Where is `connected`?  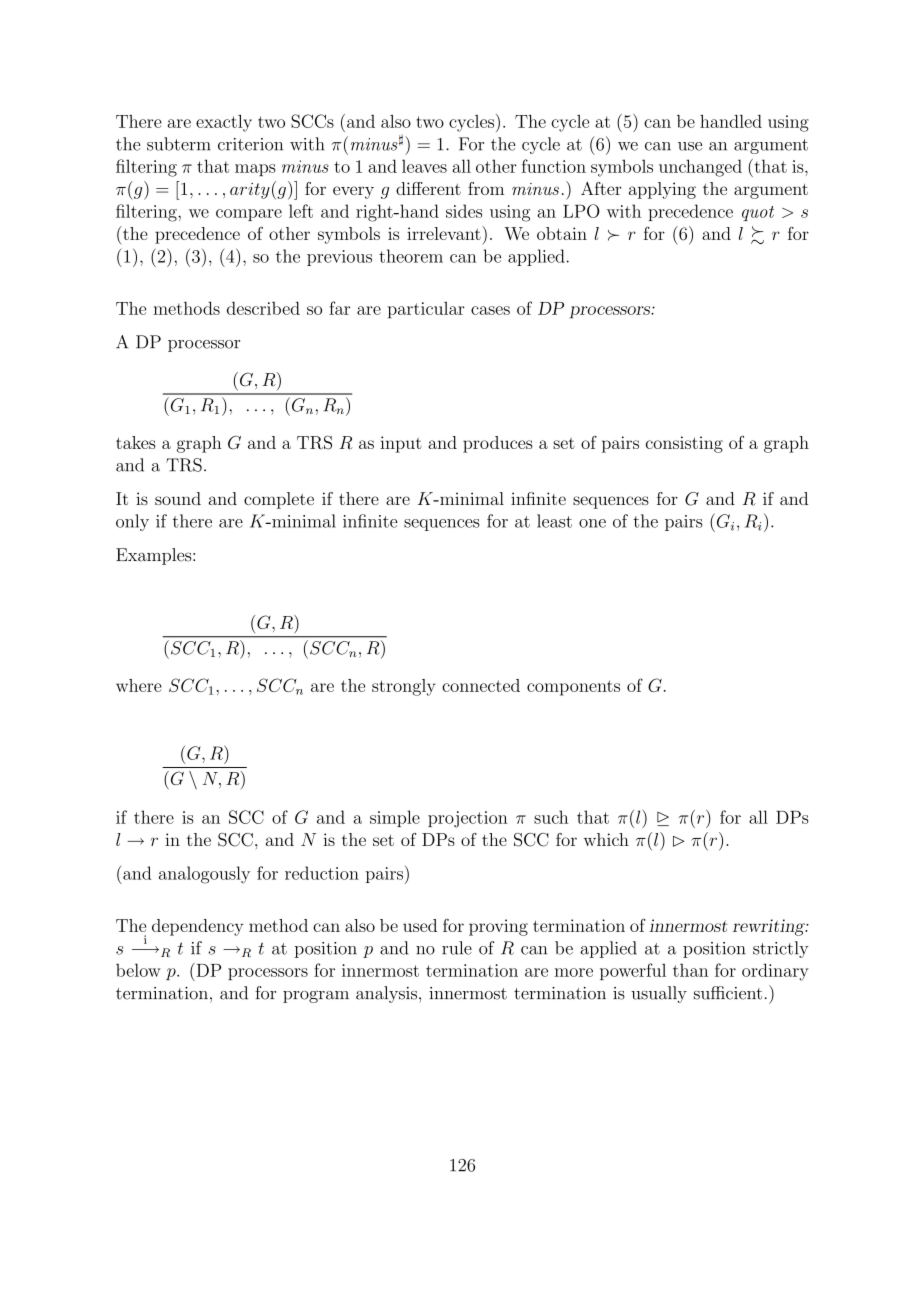
connected is located at coordinates (481, 685).
